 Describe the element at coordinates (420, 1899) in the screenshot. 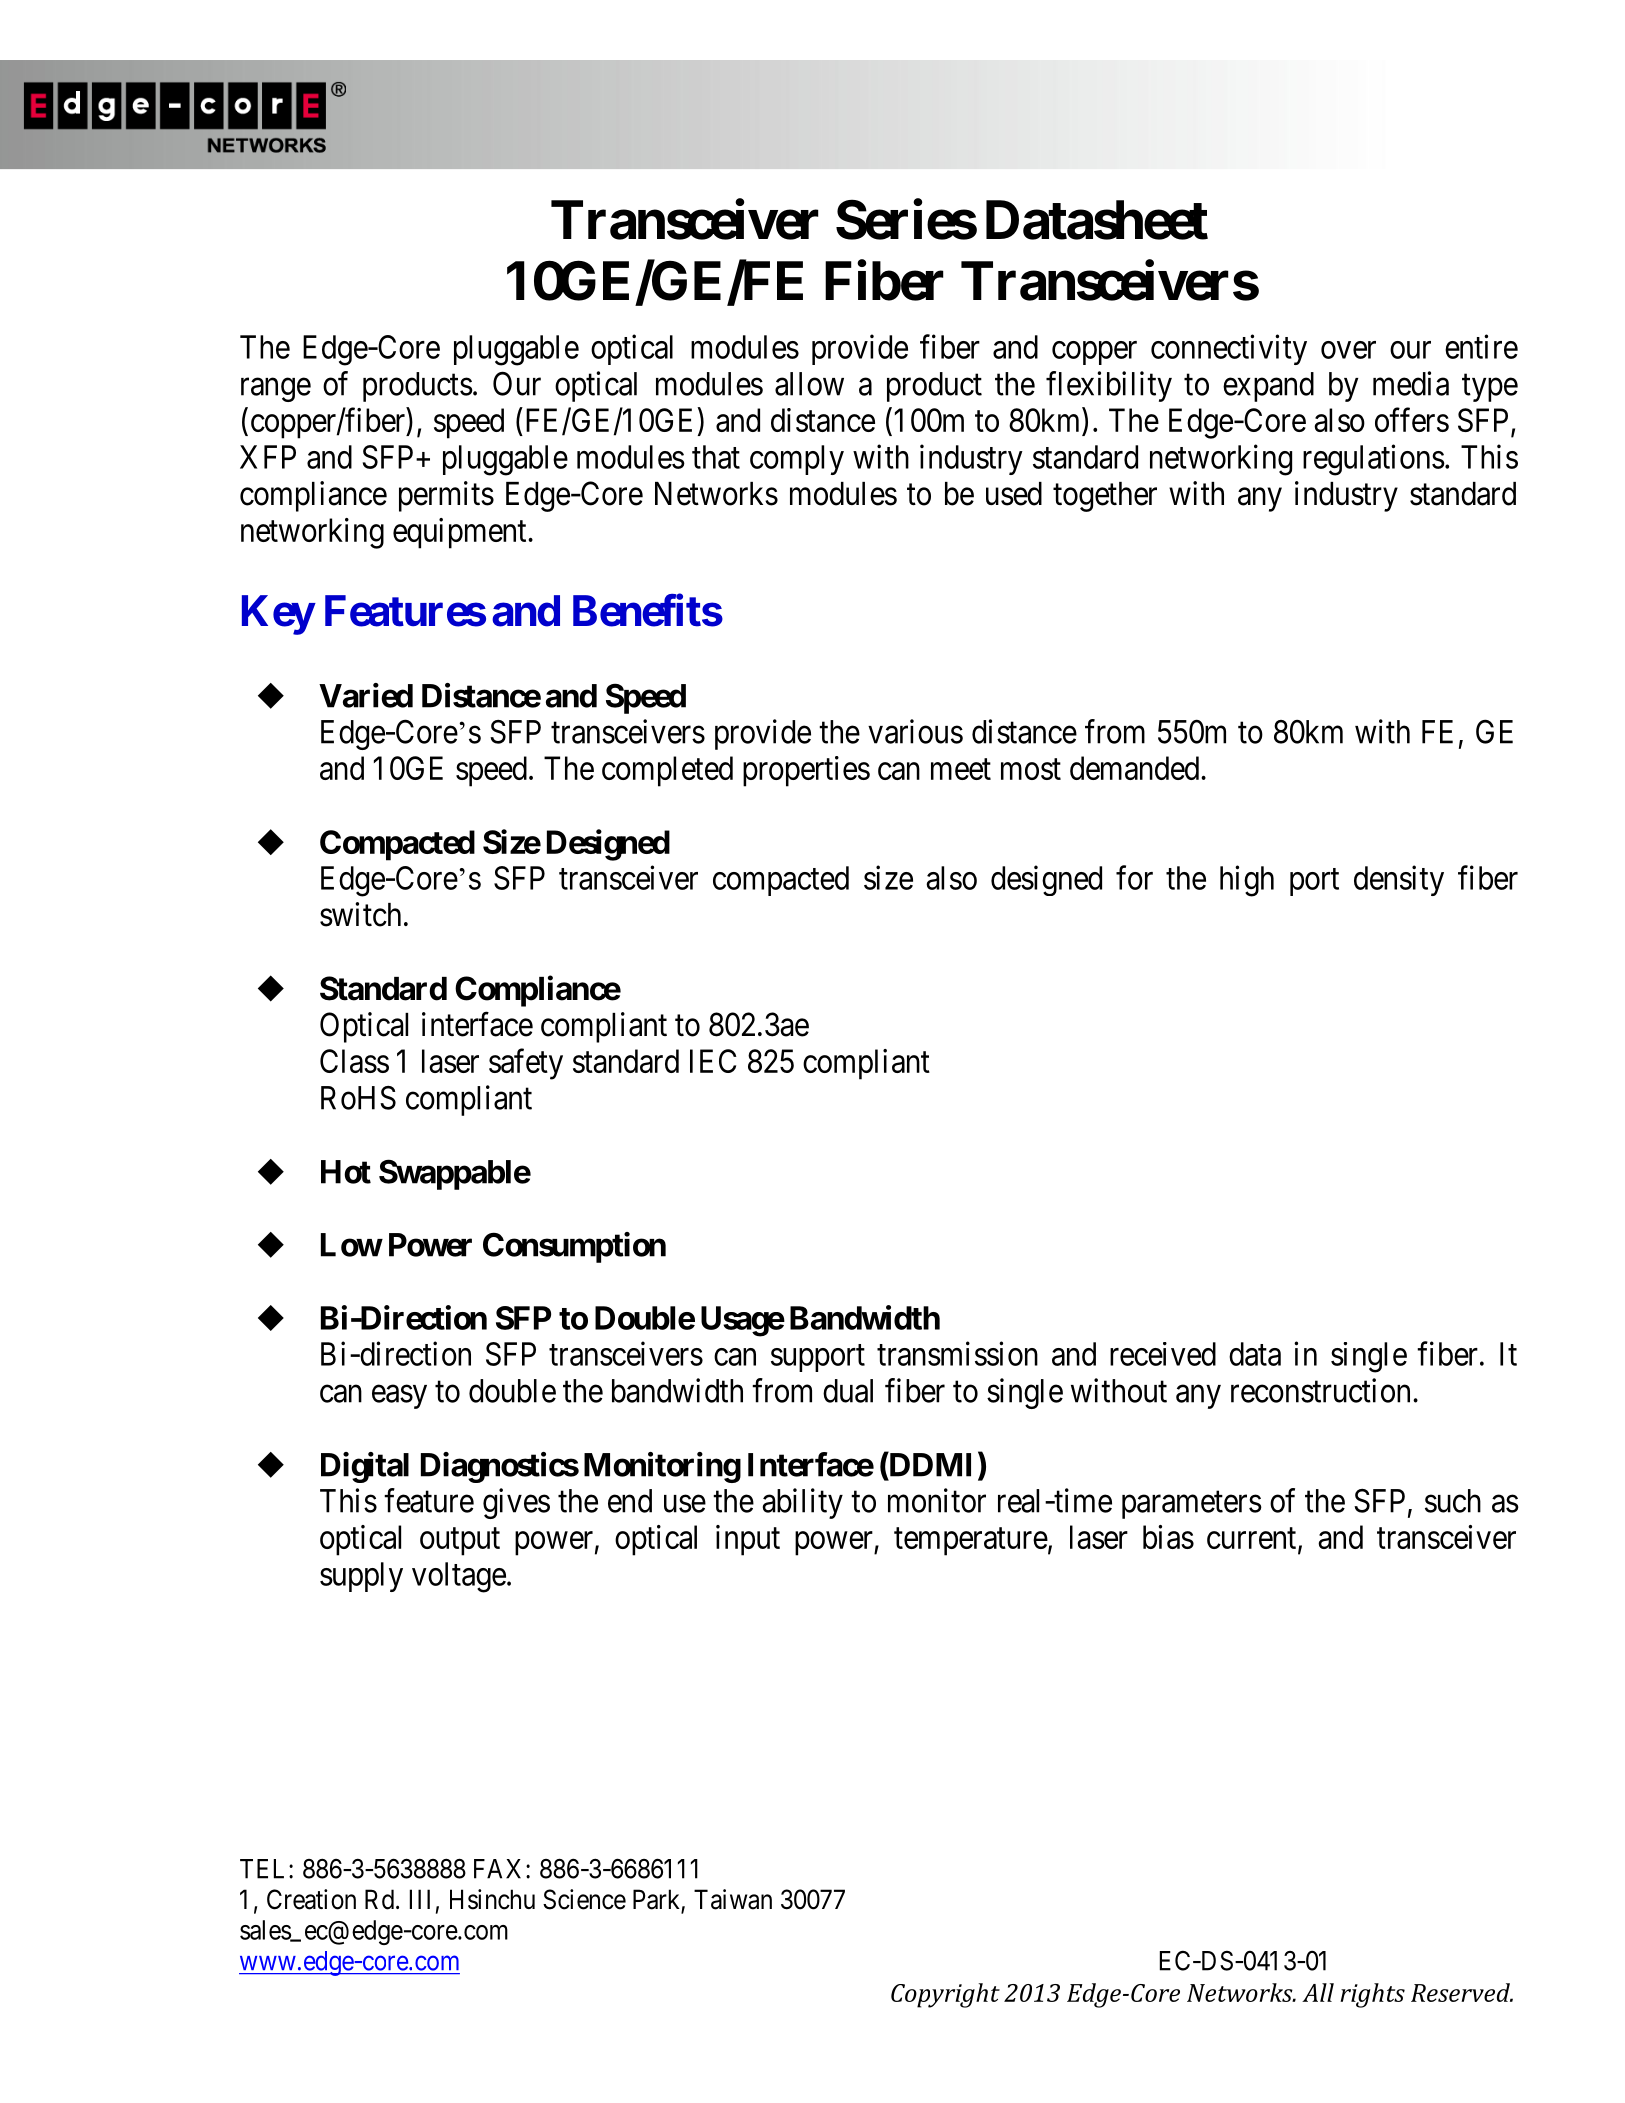

I see `III` at that location.
